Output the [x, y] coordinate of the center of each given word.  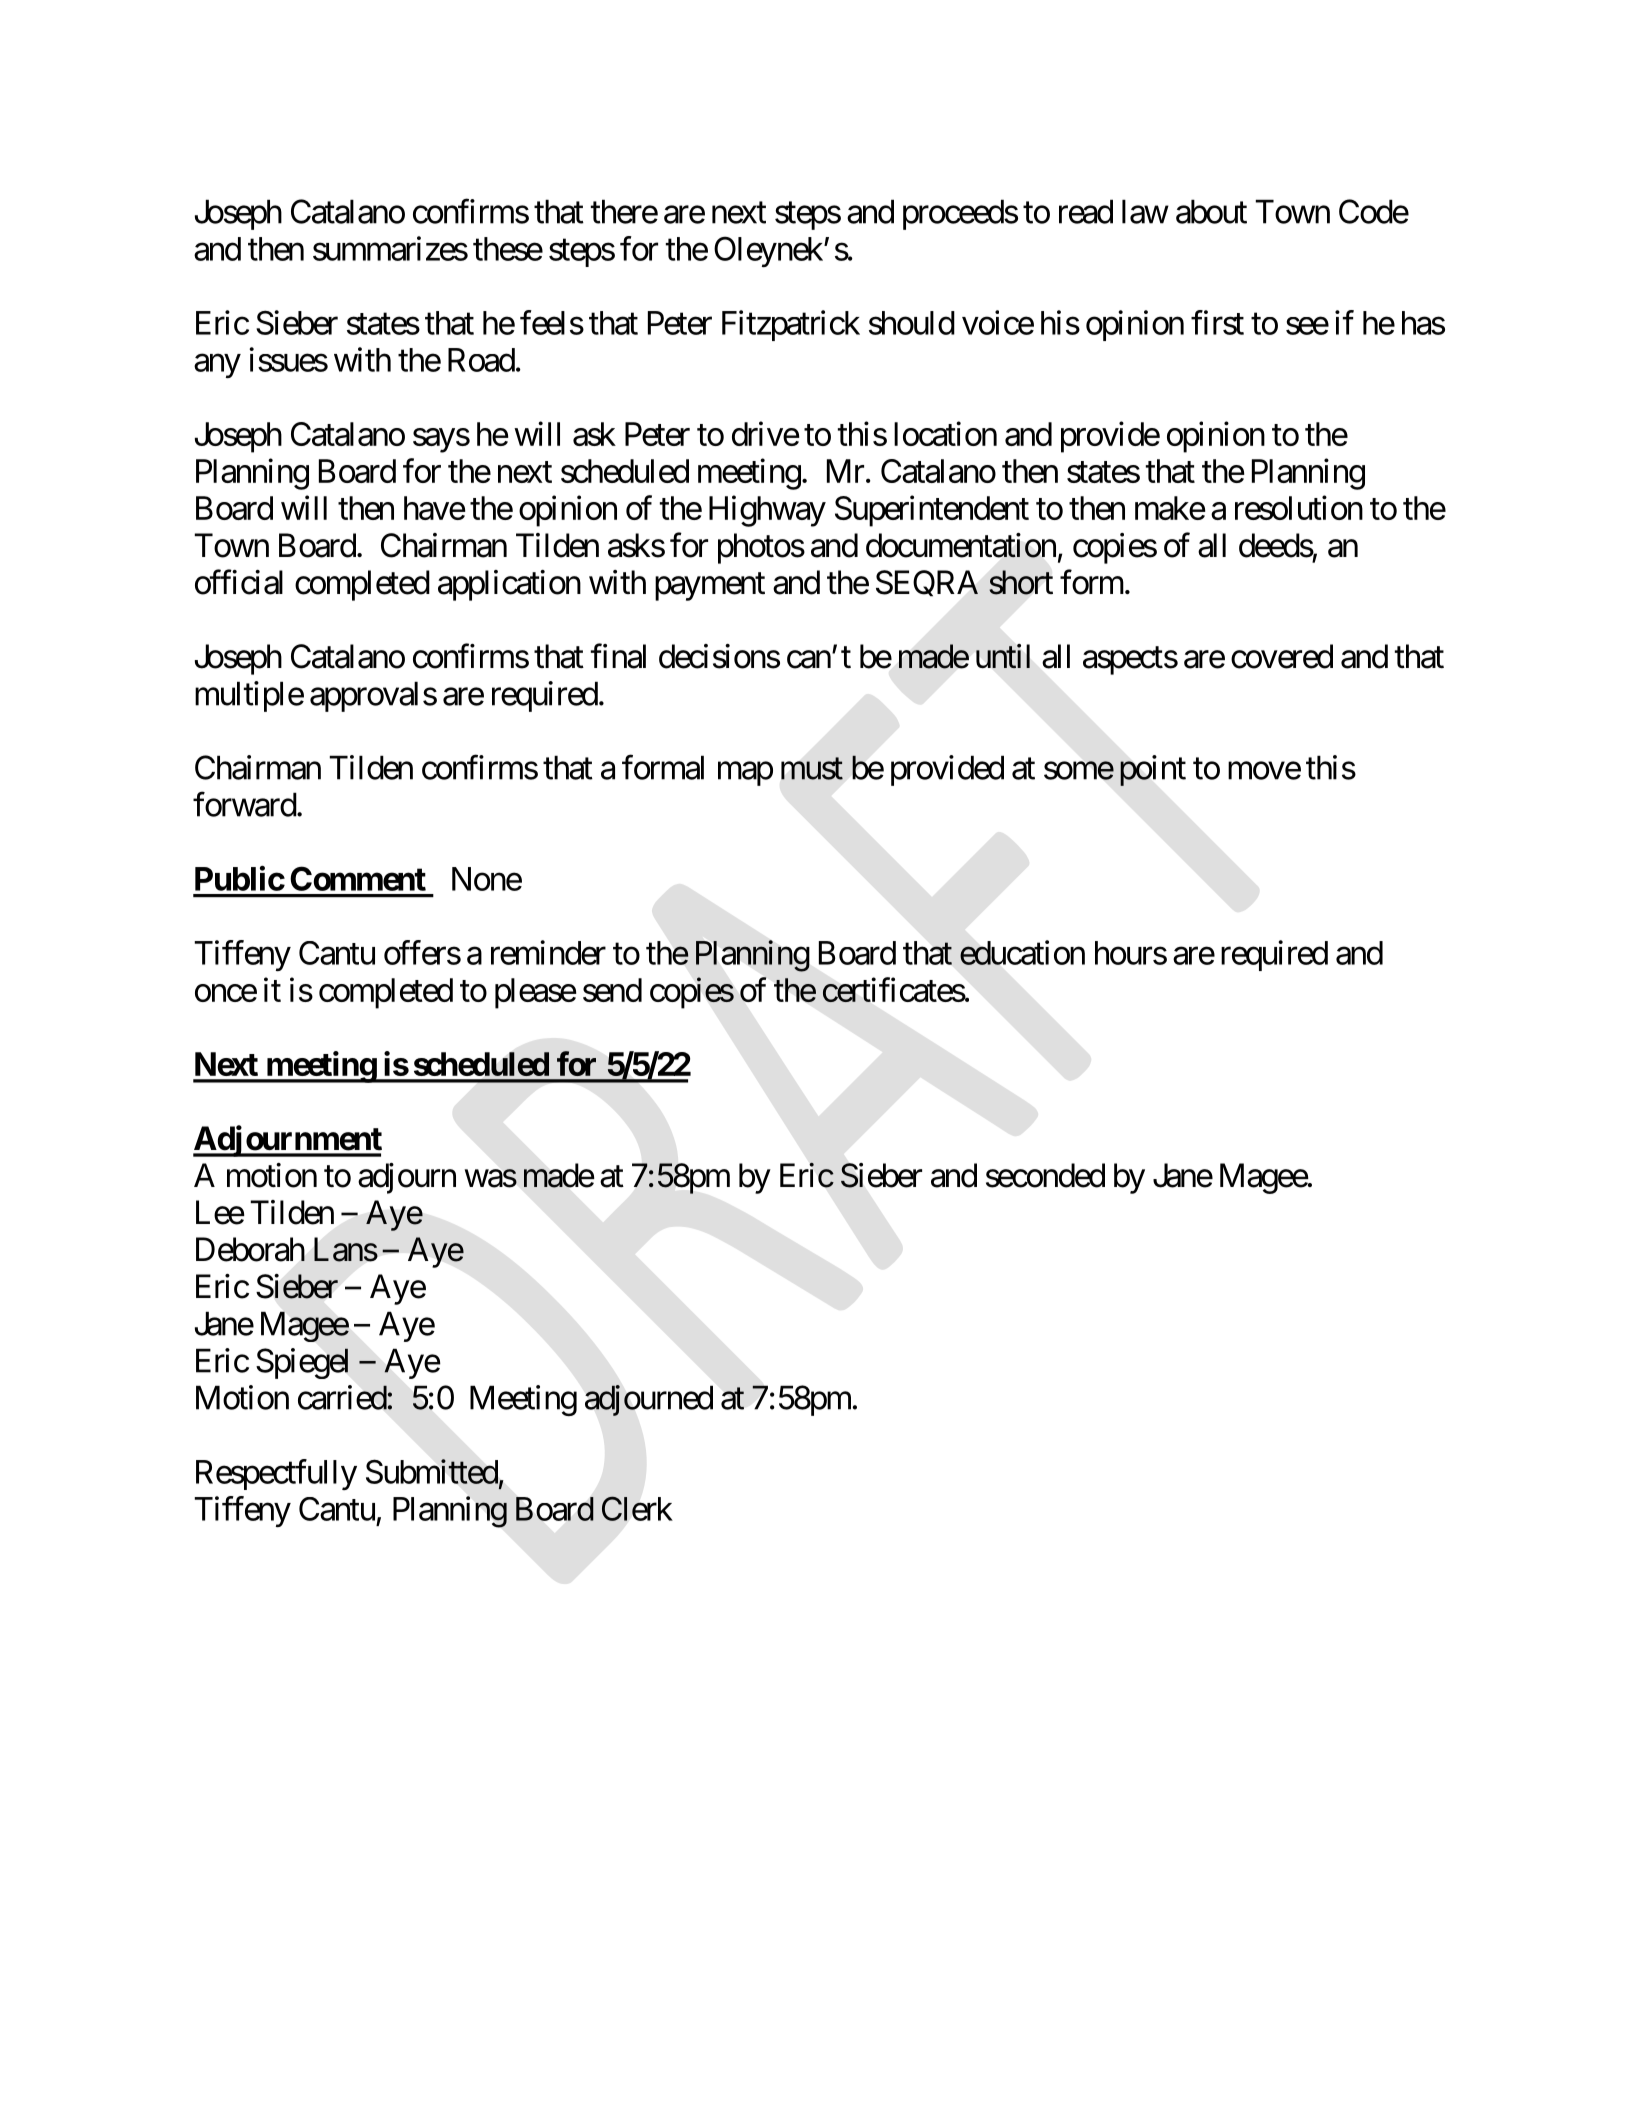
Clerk [637, 1508]
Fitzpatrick [791, 325]
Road [481, 360]
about [1211, 211]
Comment [358, 878]
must [812, 769]
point [1153, 770]
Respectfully [276, 1474]
